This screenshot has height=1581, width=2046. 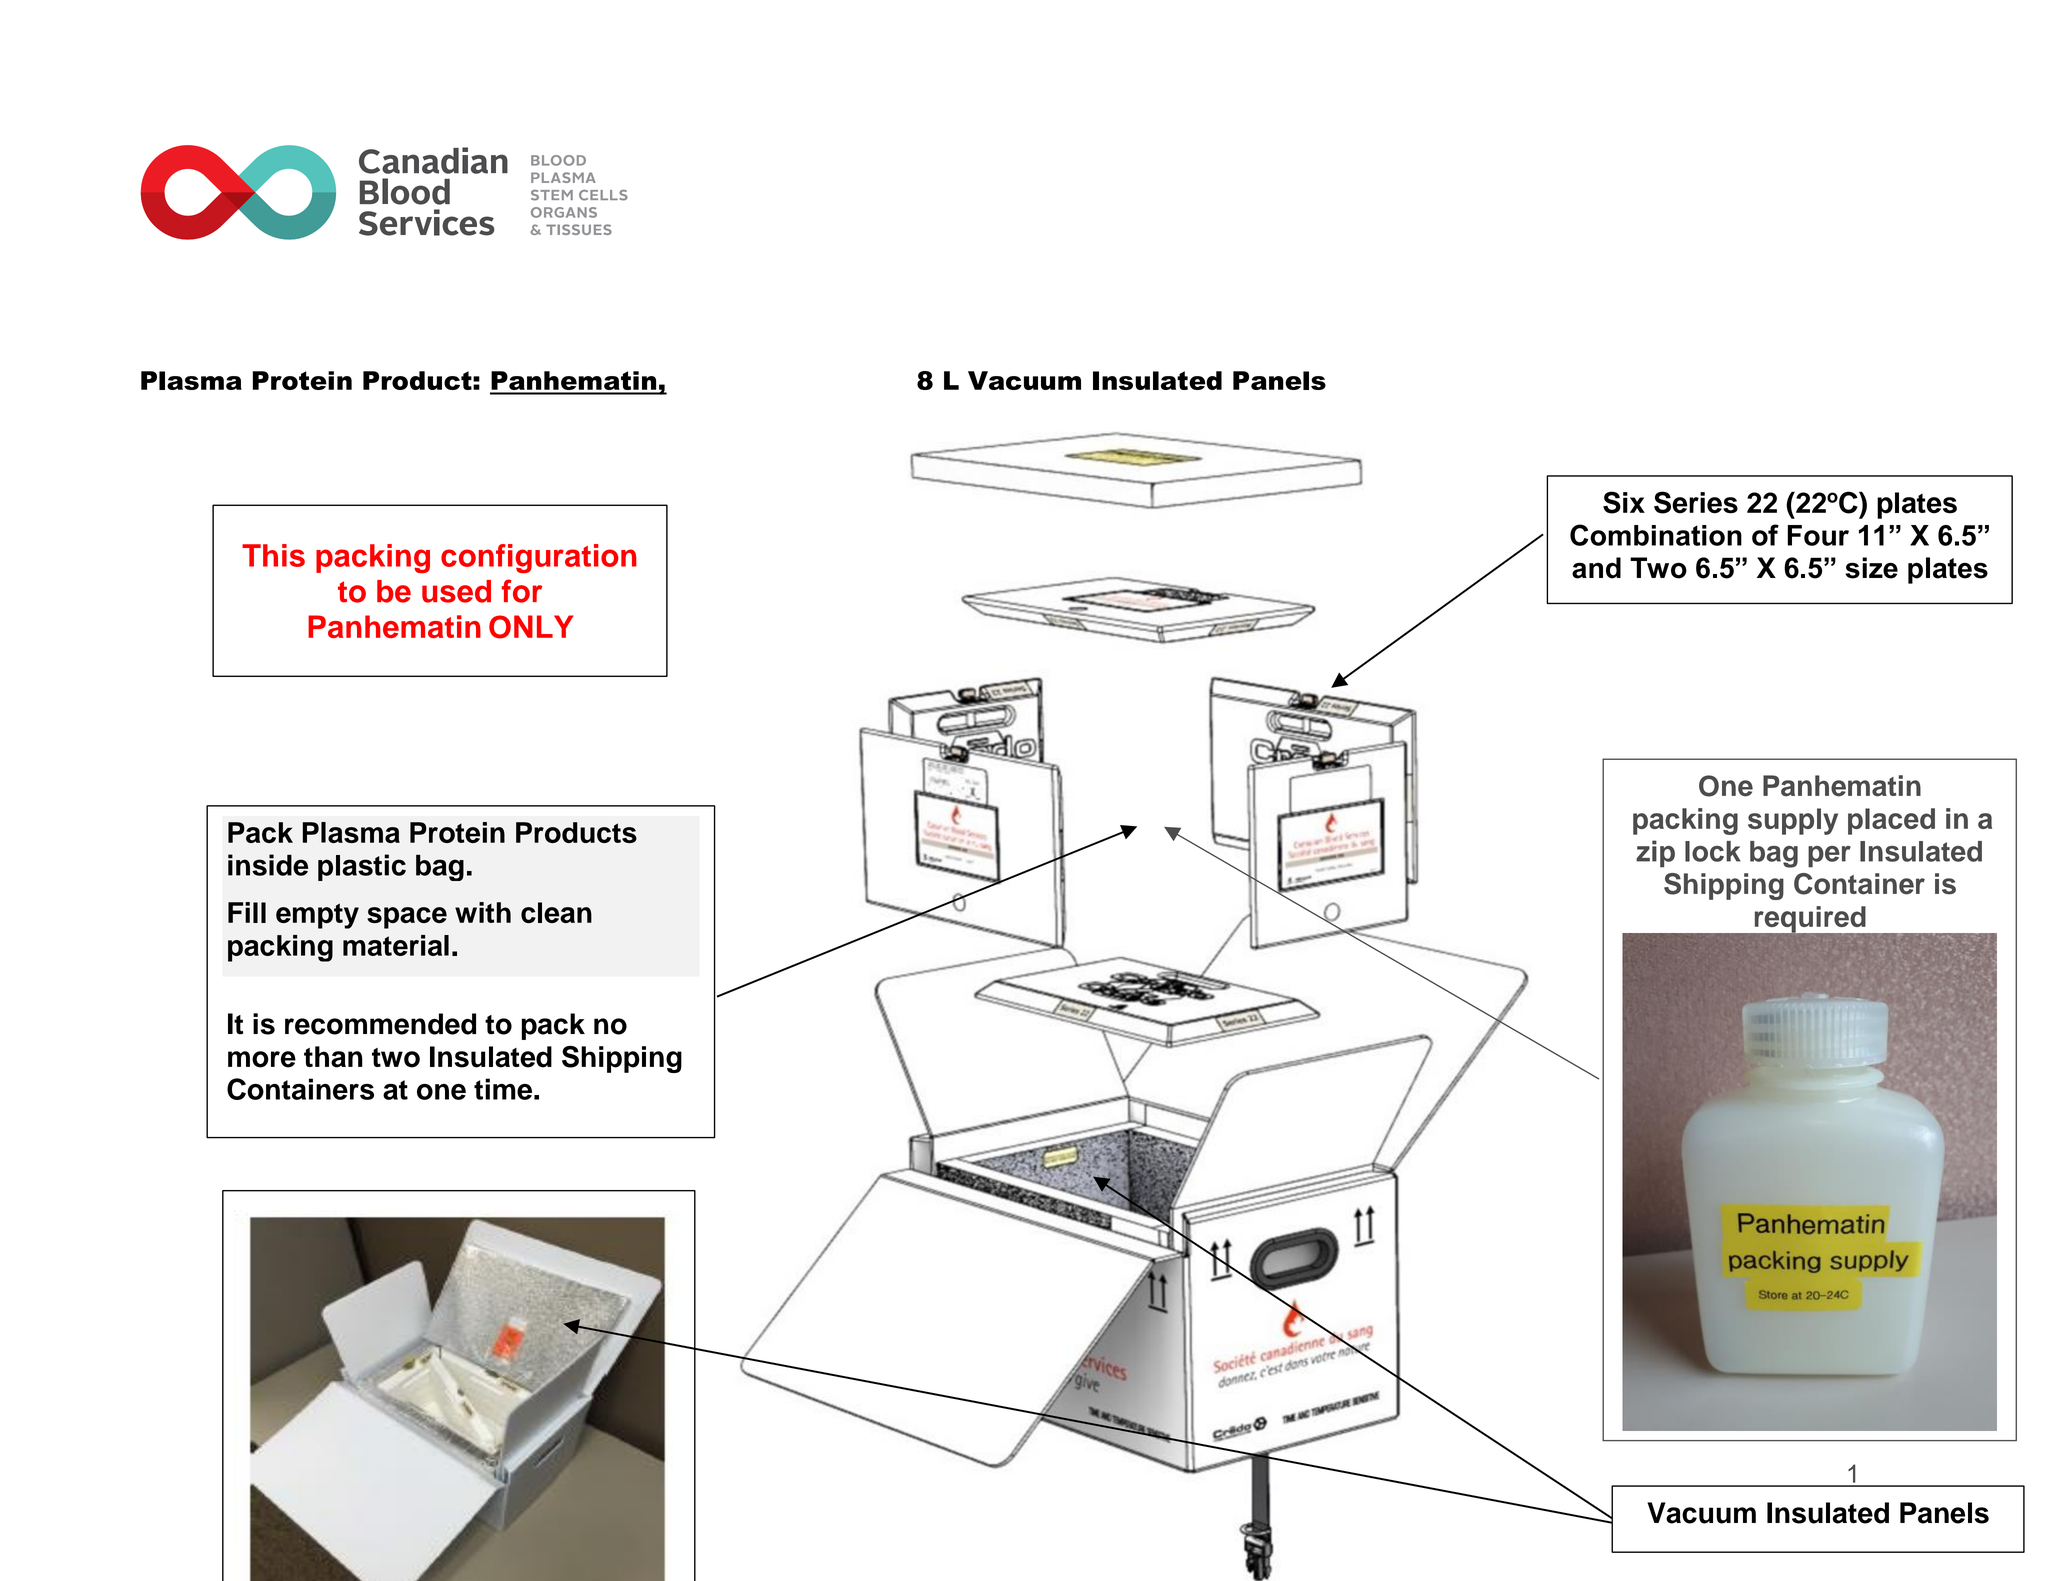 What do you see at coordinates (1655, 854) in the screenshot?
I see `zip` at bounding box center [1655, 854].
